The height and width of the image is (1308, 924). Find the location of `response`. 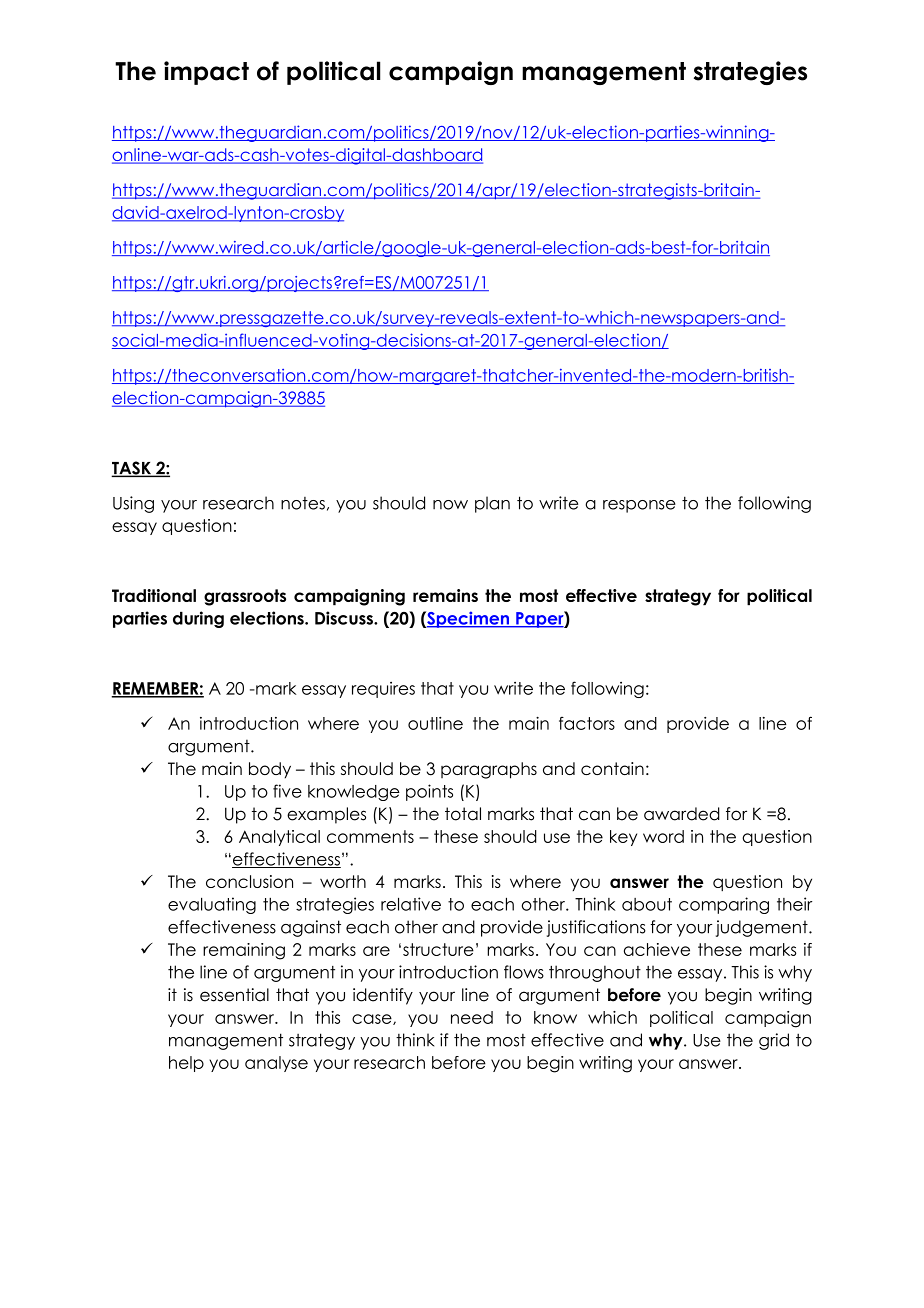

response is located at coordinates (639, 506).
